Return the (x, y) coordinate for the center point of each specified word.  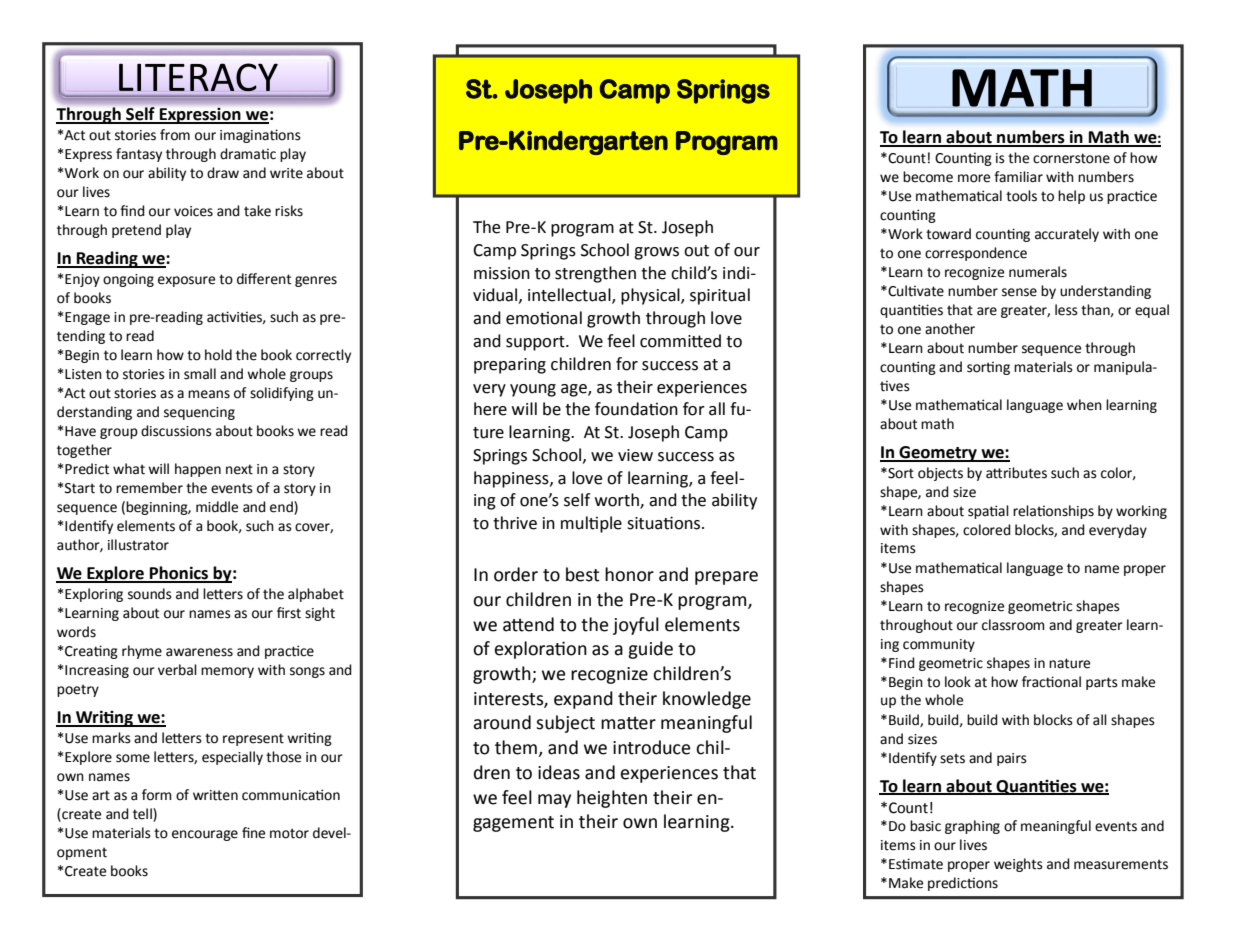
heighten (612, 799)
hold (218, 355)
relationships (1053, 512)
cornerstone (1071, 158)
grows (656, 253)
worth (618, 501)
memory (227, 672)
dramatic (248, 154)
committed (680, 341)
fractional (1051, 682)
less (1066, 310)
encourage (205, 835)
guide (650, 650)
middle (217, 507)
